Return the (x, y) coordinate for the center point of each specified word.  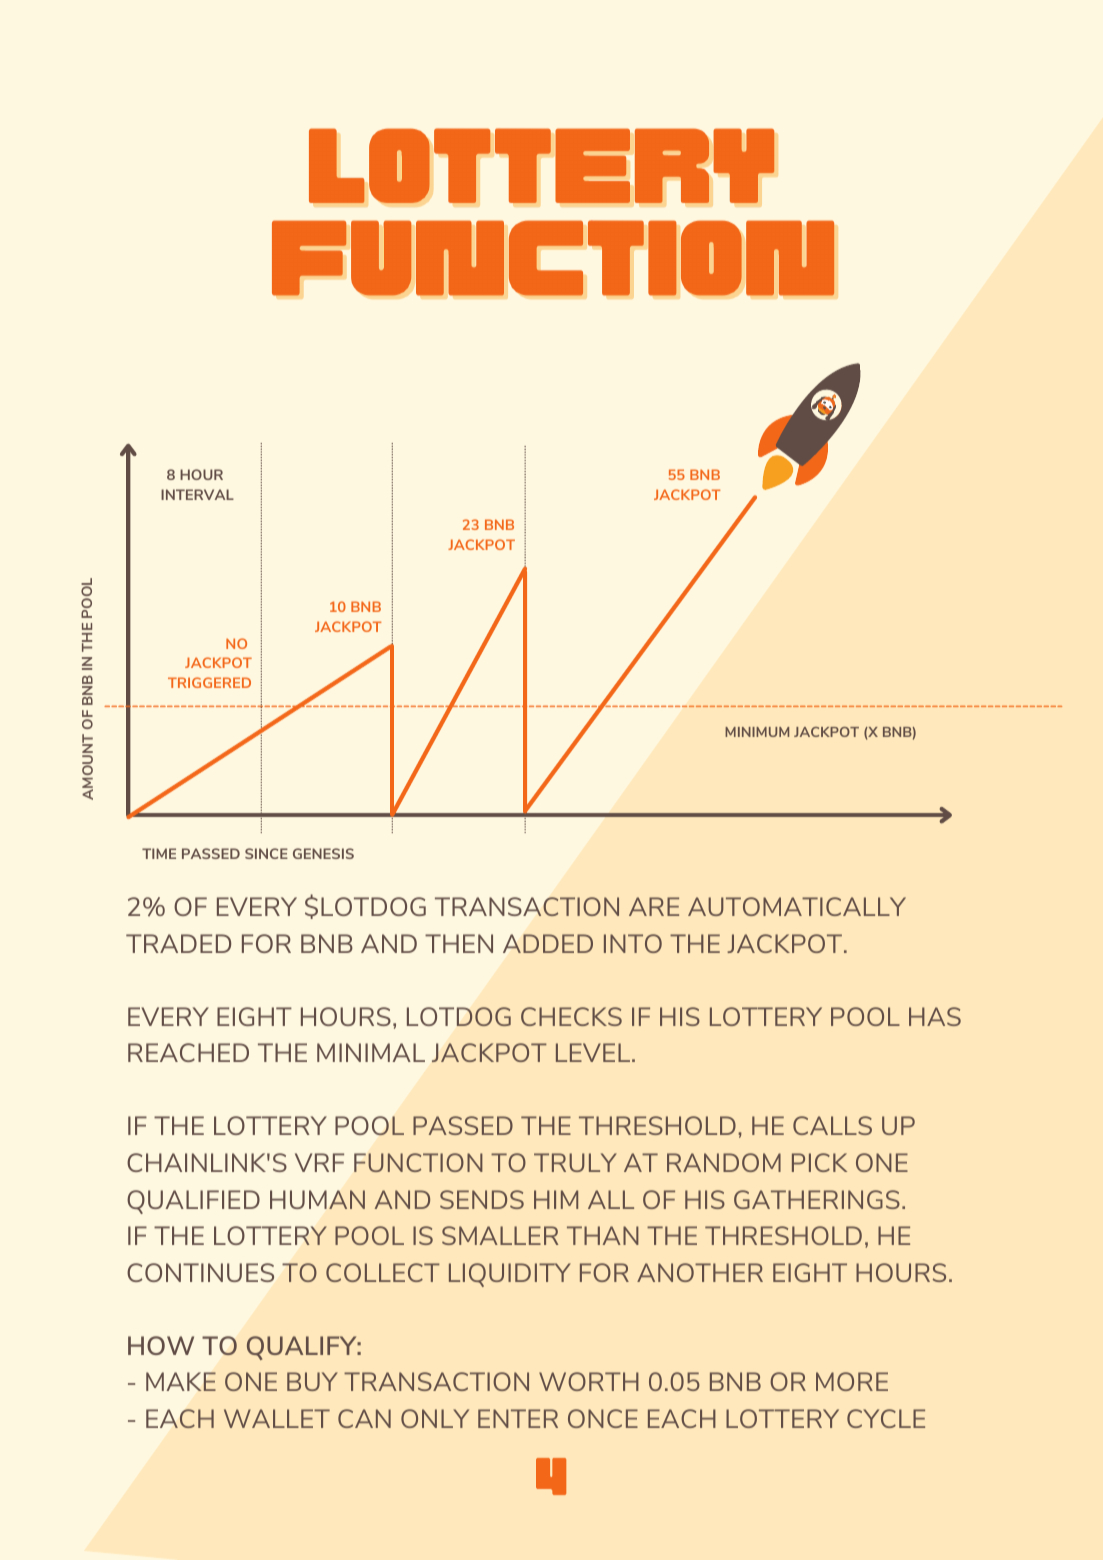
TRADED (178, 943)
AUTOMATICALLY (797, 906)
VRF (319, 1162)
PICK (819, 1162)
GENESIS (323, 853)
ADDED (548, 943)
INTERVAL (197, 494)
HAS (935, 1016)
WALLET (277, 1418)
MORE (852, 1381)
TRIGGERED (209, 682)
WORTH (589, 1381)
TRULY (575, 1162)
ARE (654, 906)
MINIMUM (757, 732)
